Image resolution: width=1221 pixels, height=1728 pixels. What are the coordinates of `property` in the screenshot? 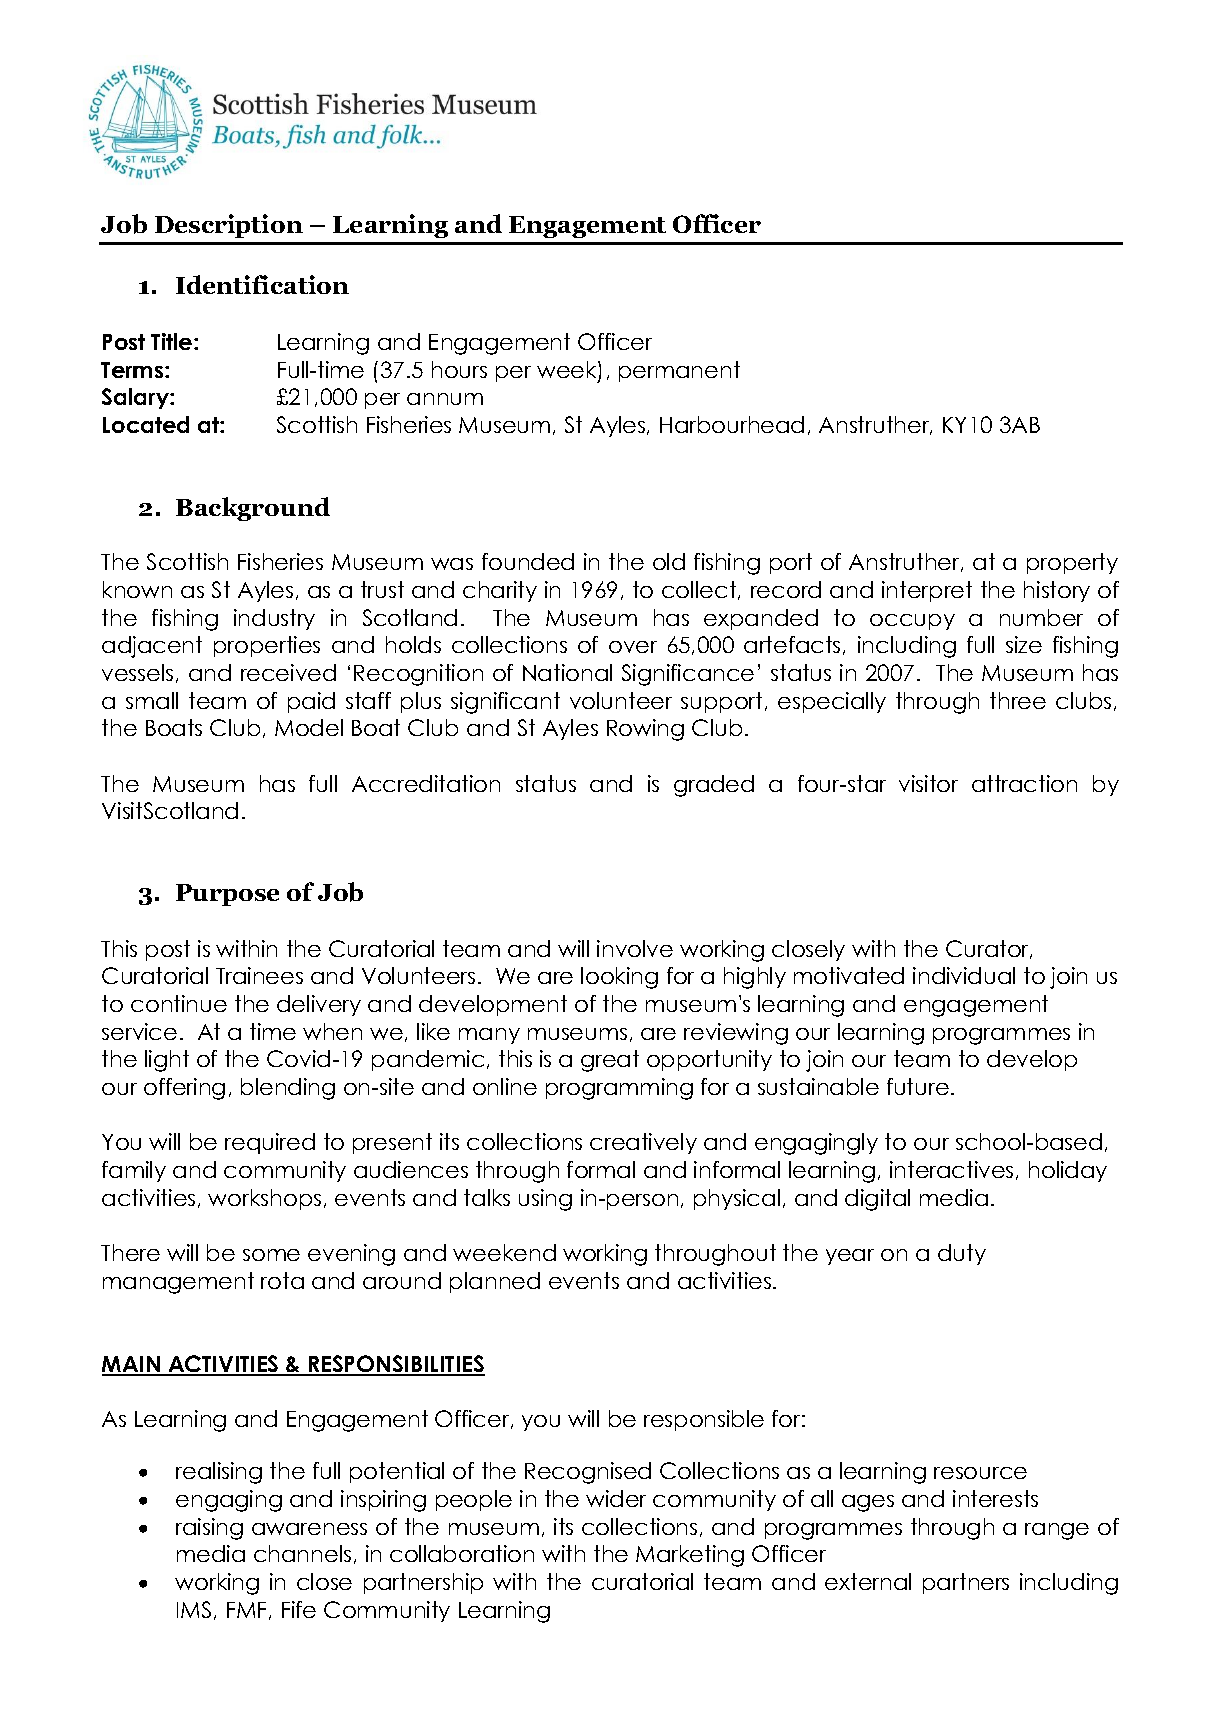 It's located at (1072, 563).
